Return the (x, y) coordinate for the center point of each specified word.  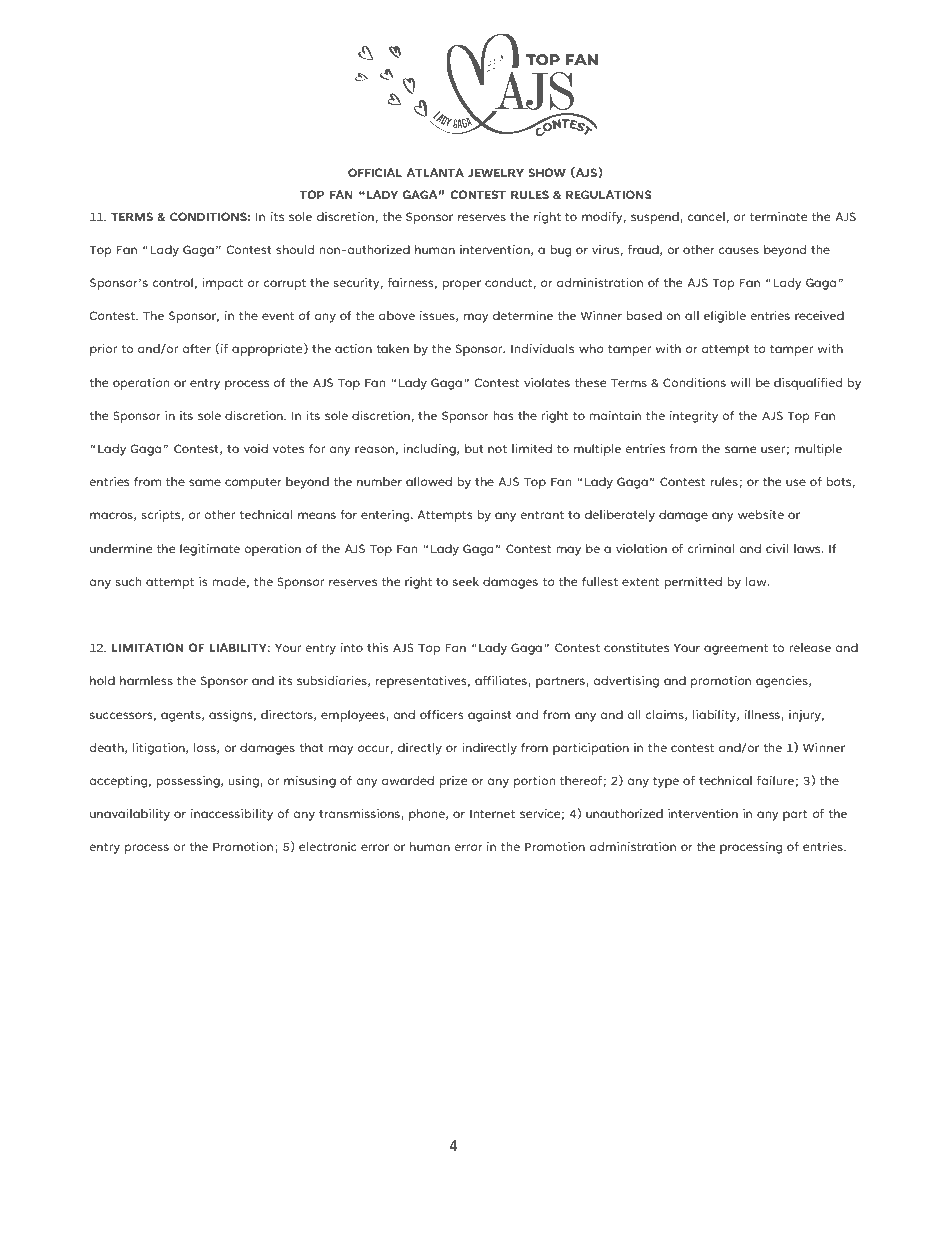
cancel (706, 216)
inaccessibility (232, 815)
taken (392, 348)
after (197, 348)
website (761, 514)
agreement (736, 649)
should (295, 249)
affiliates (502, 681)
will (740, 382)
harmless (146, 680)
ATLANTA (435, 172)
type (666, 782)
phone (428, 815)
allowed (429, 481)
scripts (161, 516)
